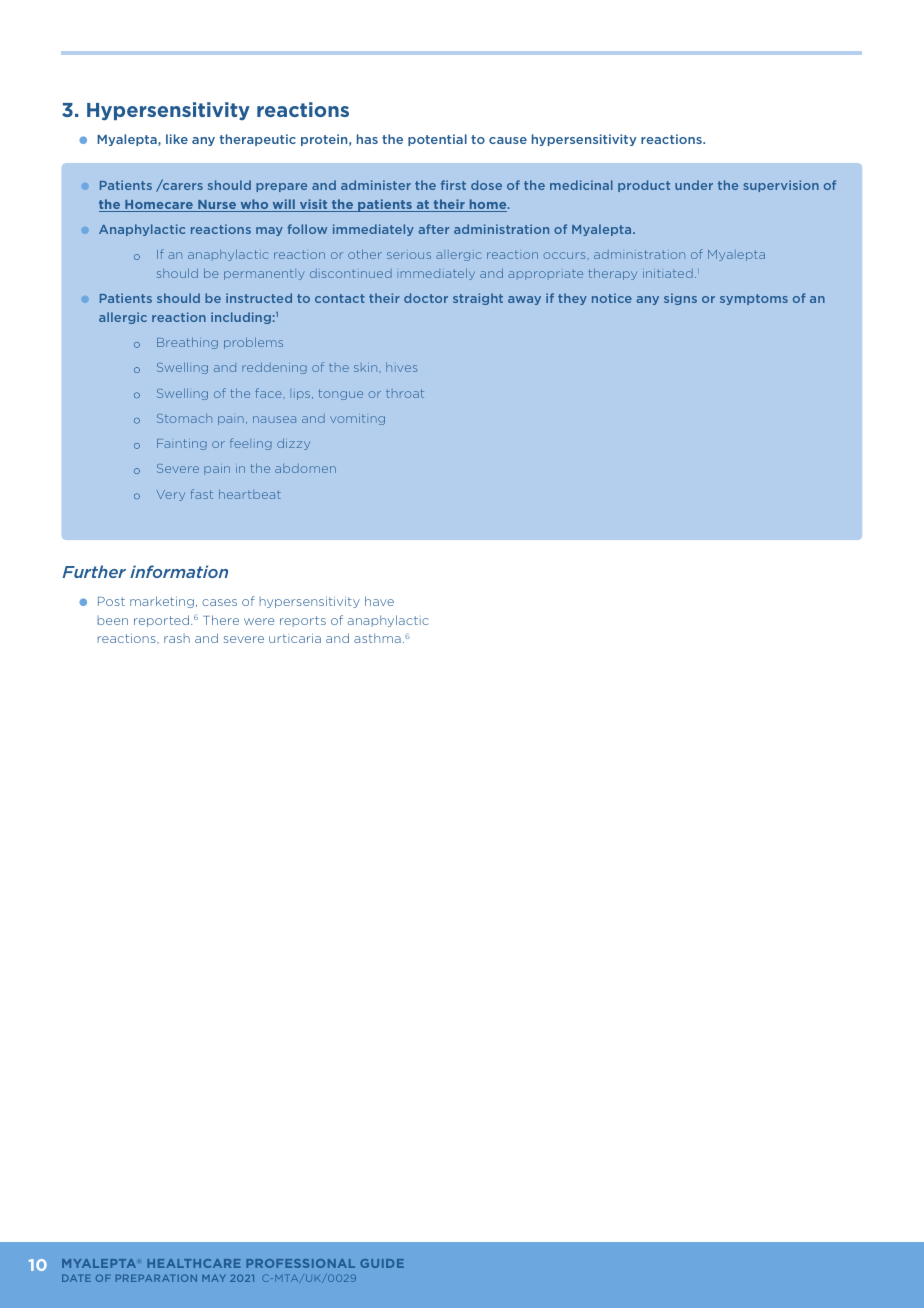 The height and width of the image is (1308, 924). What do you see at coordinates (156, 1278) in the image?
I see `PREPARATION` at bounding box center [156, 1278].
